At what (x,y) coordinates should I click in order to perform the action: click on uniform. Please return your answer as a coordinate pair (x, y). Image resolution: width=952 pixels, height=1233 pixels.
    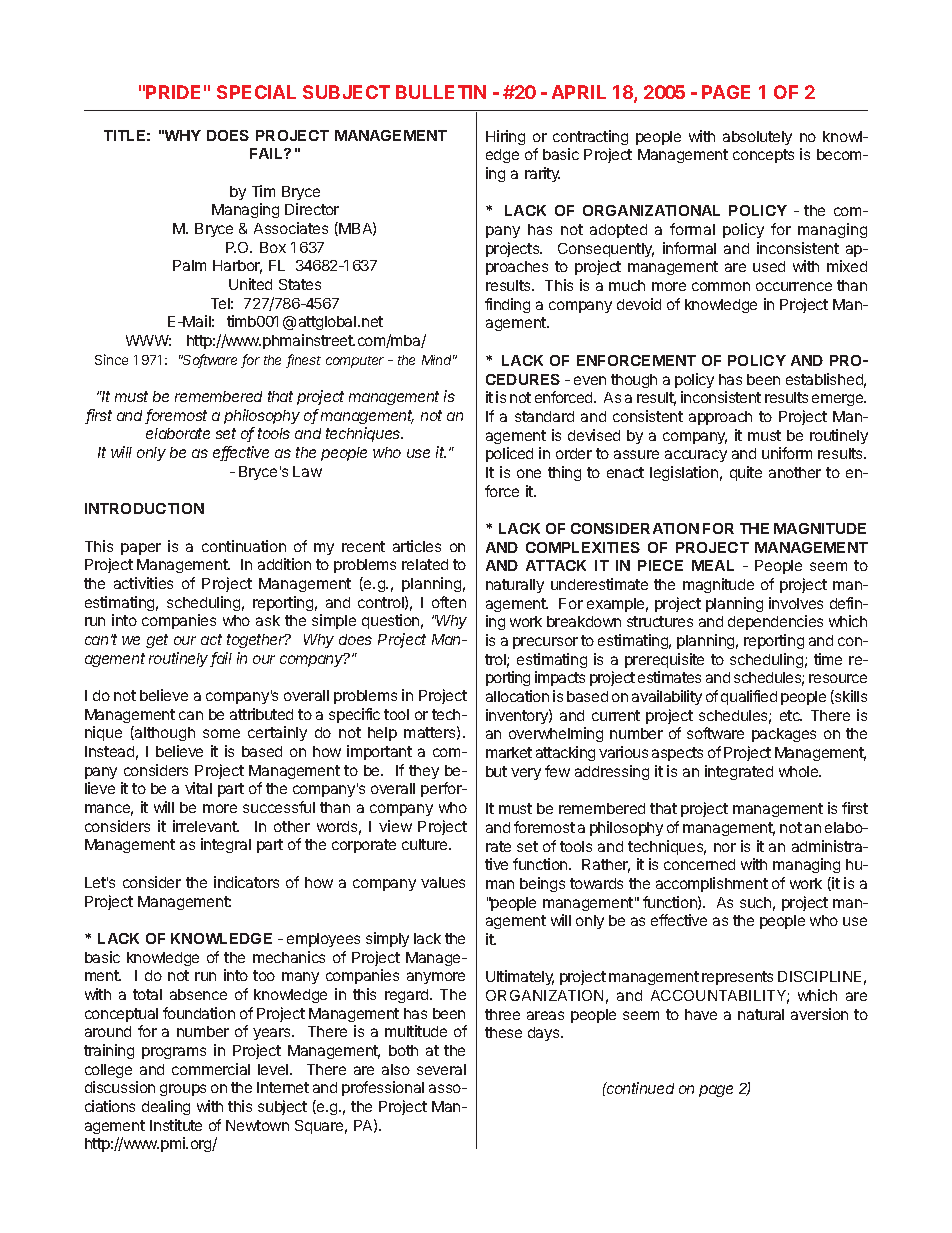
    Looking at the image, I should click on (787, 453).
